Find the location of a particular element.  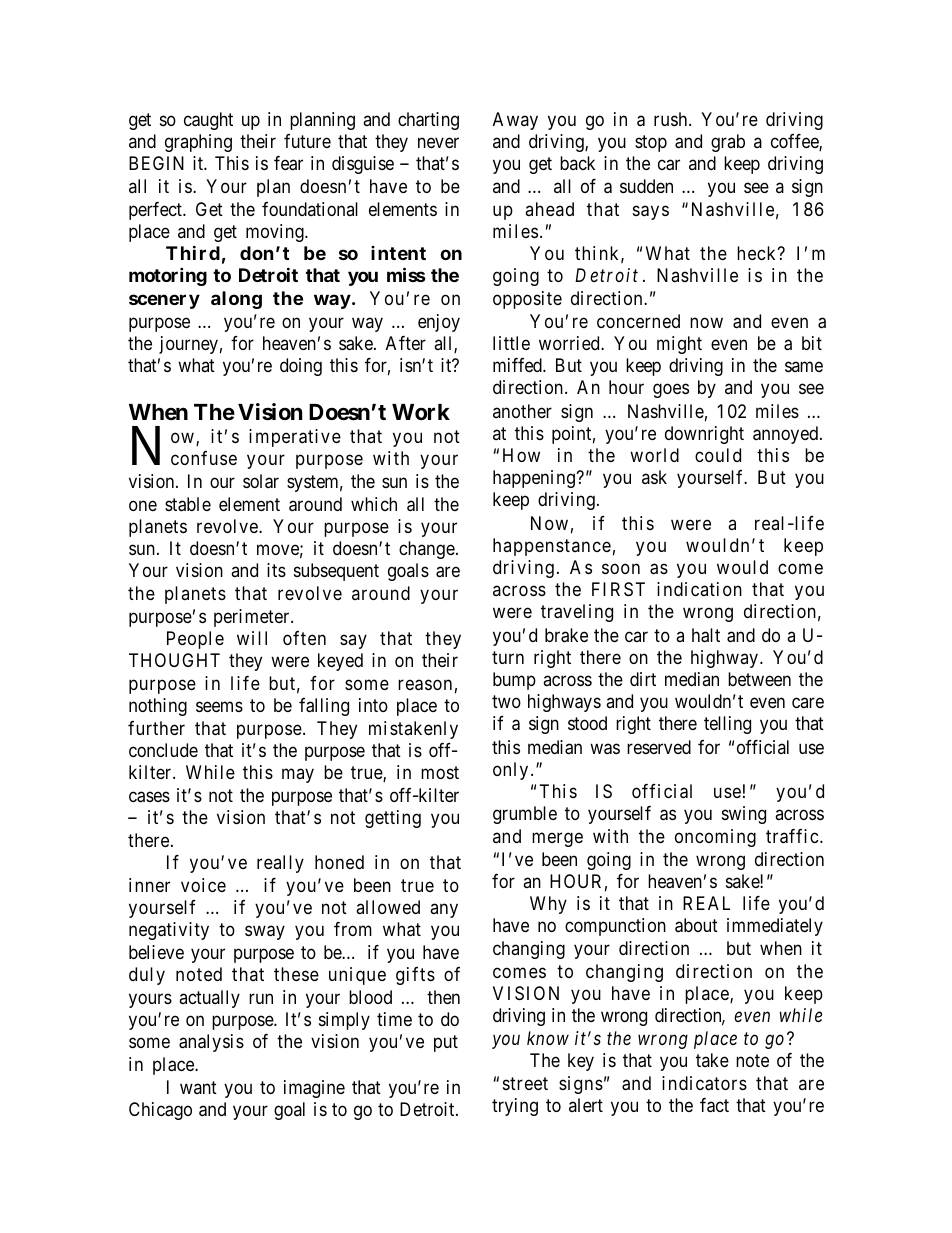

little is located at coordinates (511, 343).
